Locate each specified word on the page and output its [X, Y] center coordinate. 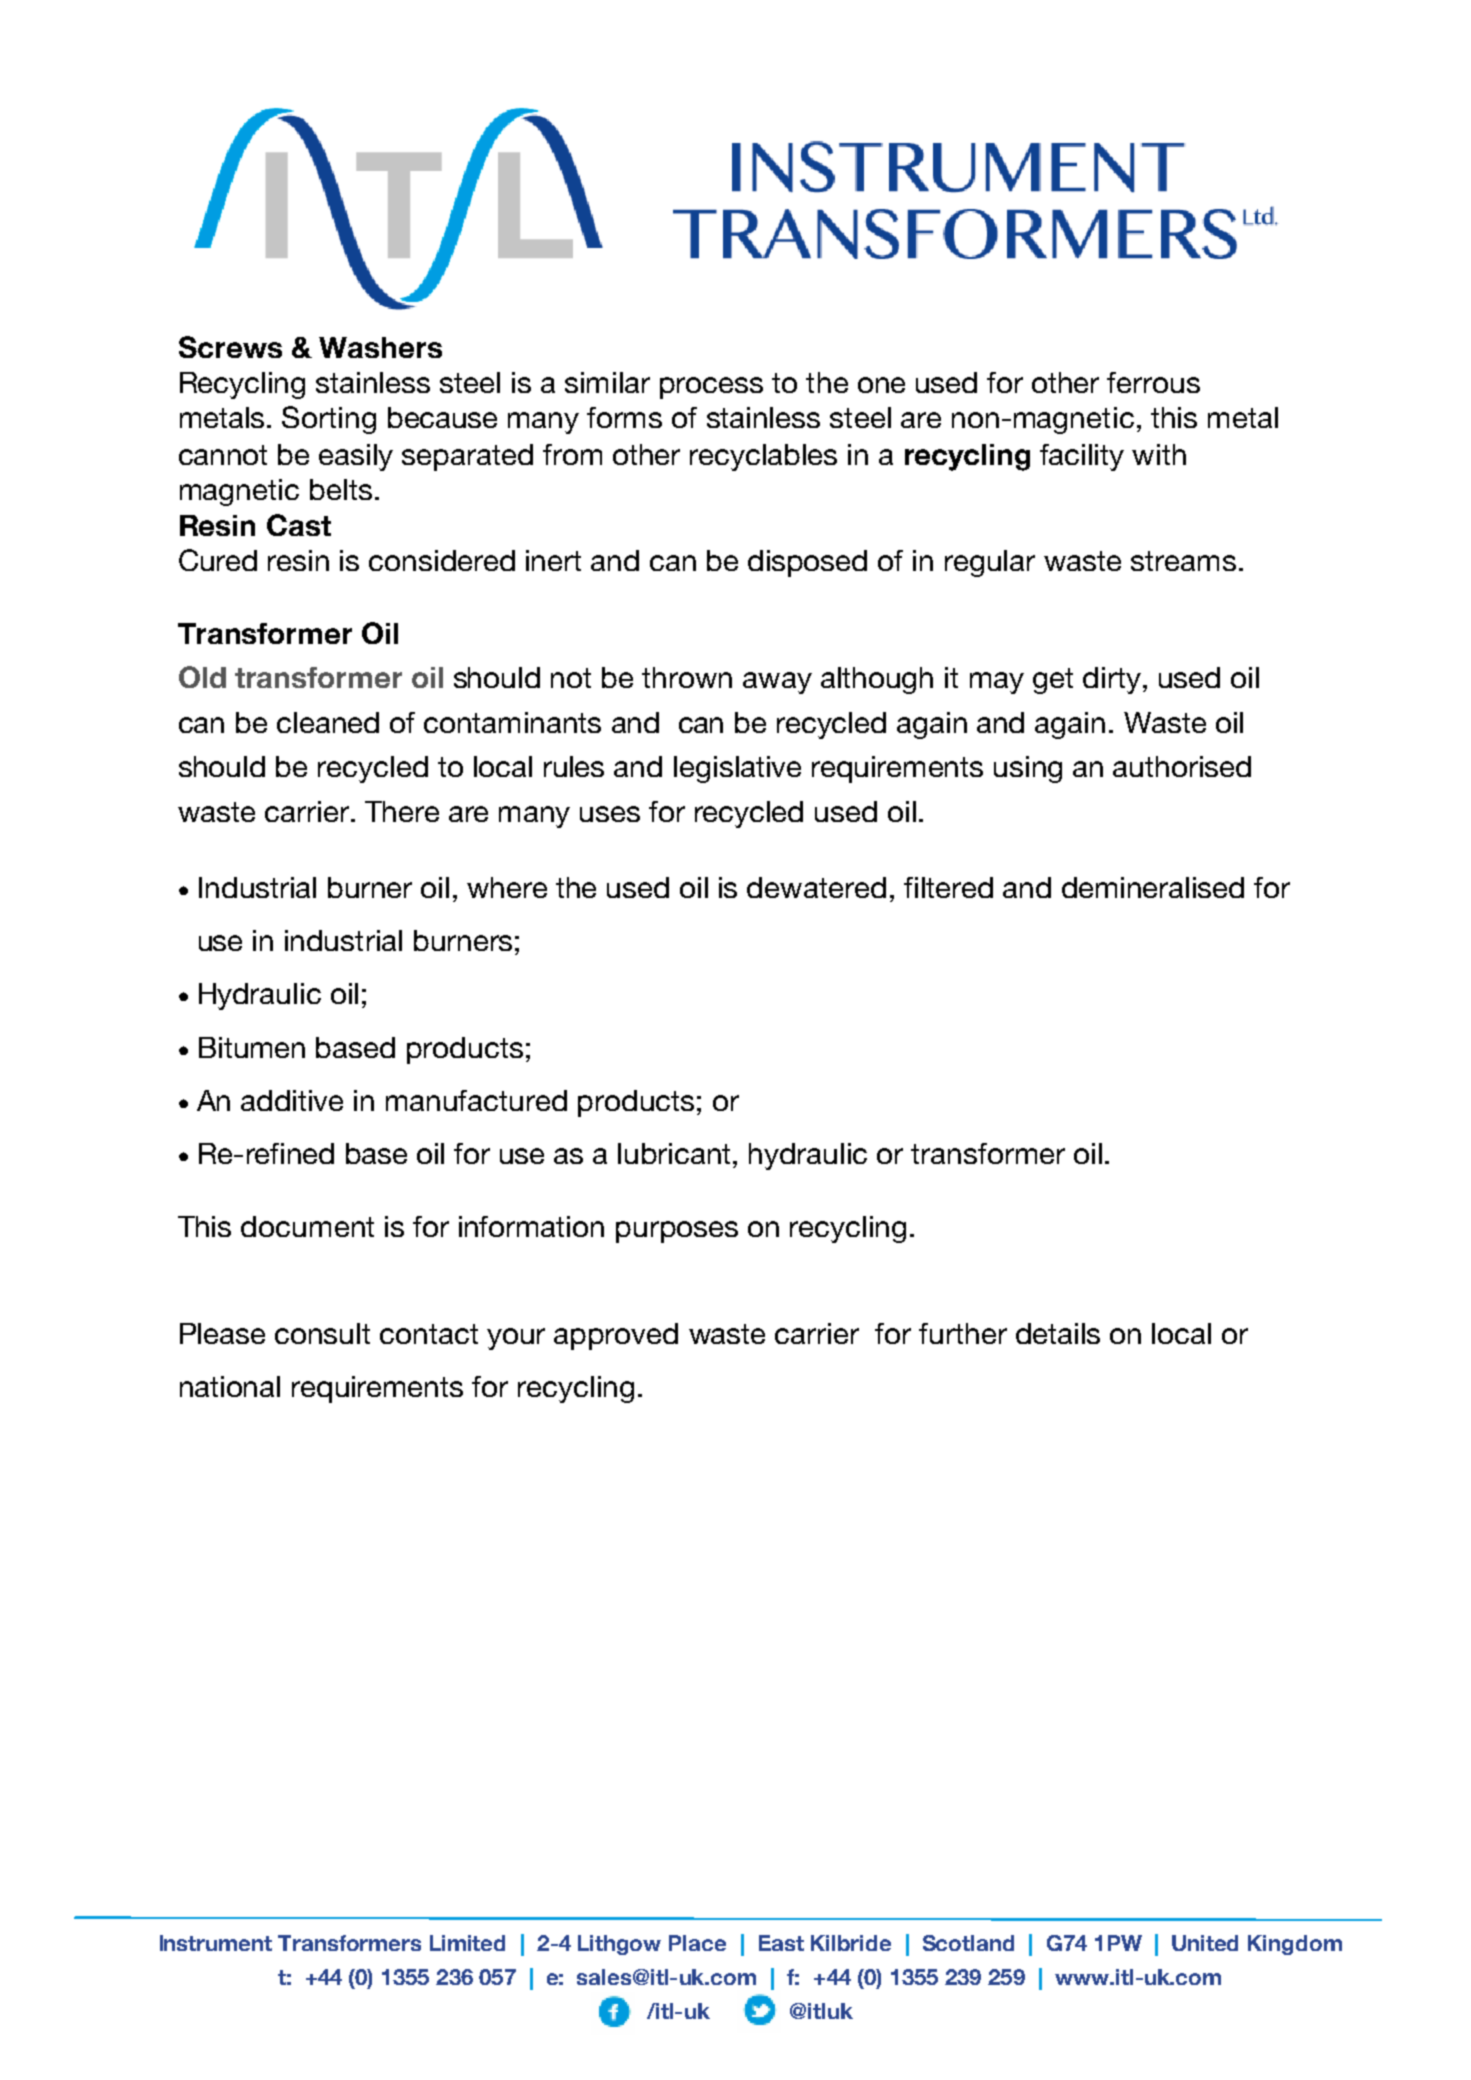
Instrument [216, 1943]
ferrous [1153, 382]
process [711, 388]
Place [697, 1943]
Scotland [968, 1943]
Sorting [329, 420]
